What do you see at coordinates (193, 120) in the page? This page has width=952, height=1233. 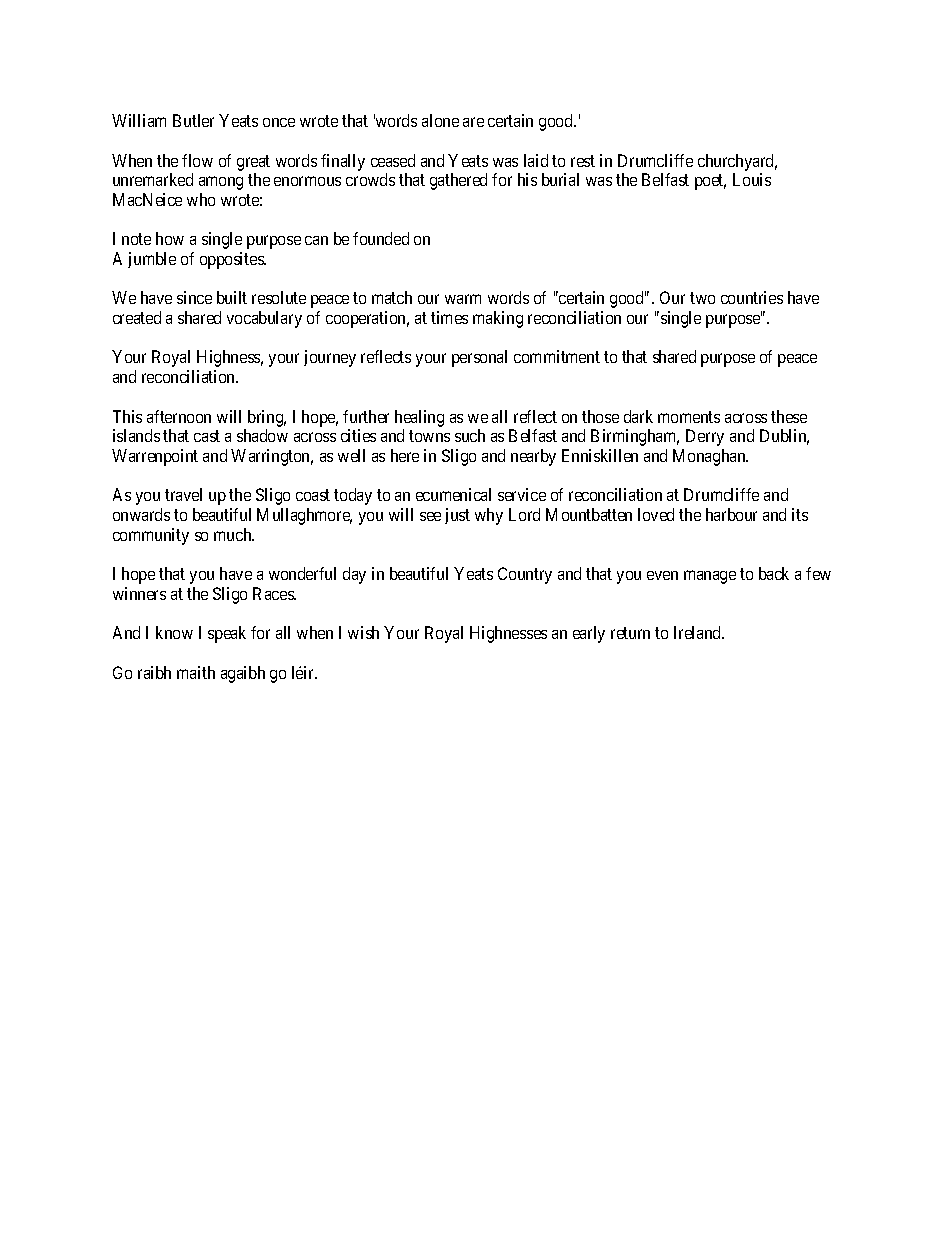 I see `Butler` at bounding box center [193, 120].
